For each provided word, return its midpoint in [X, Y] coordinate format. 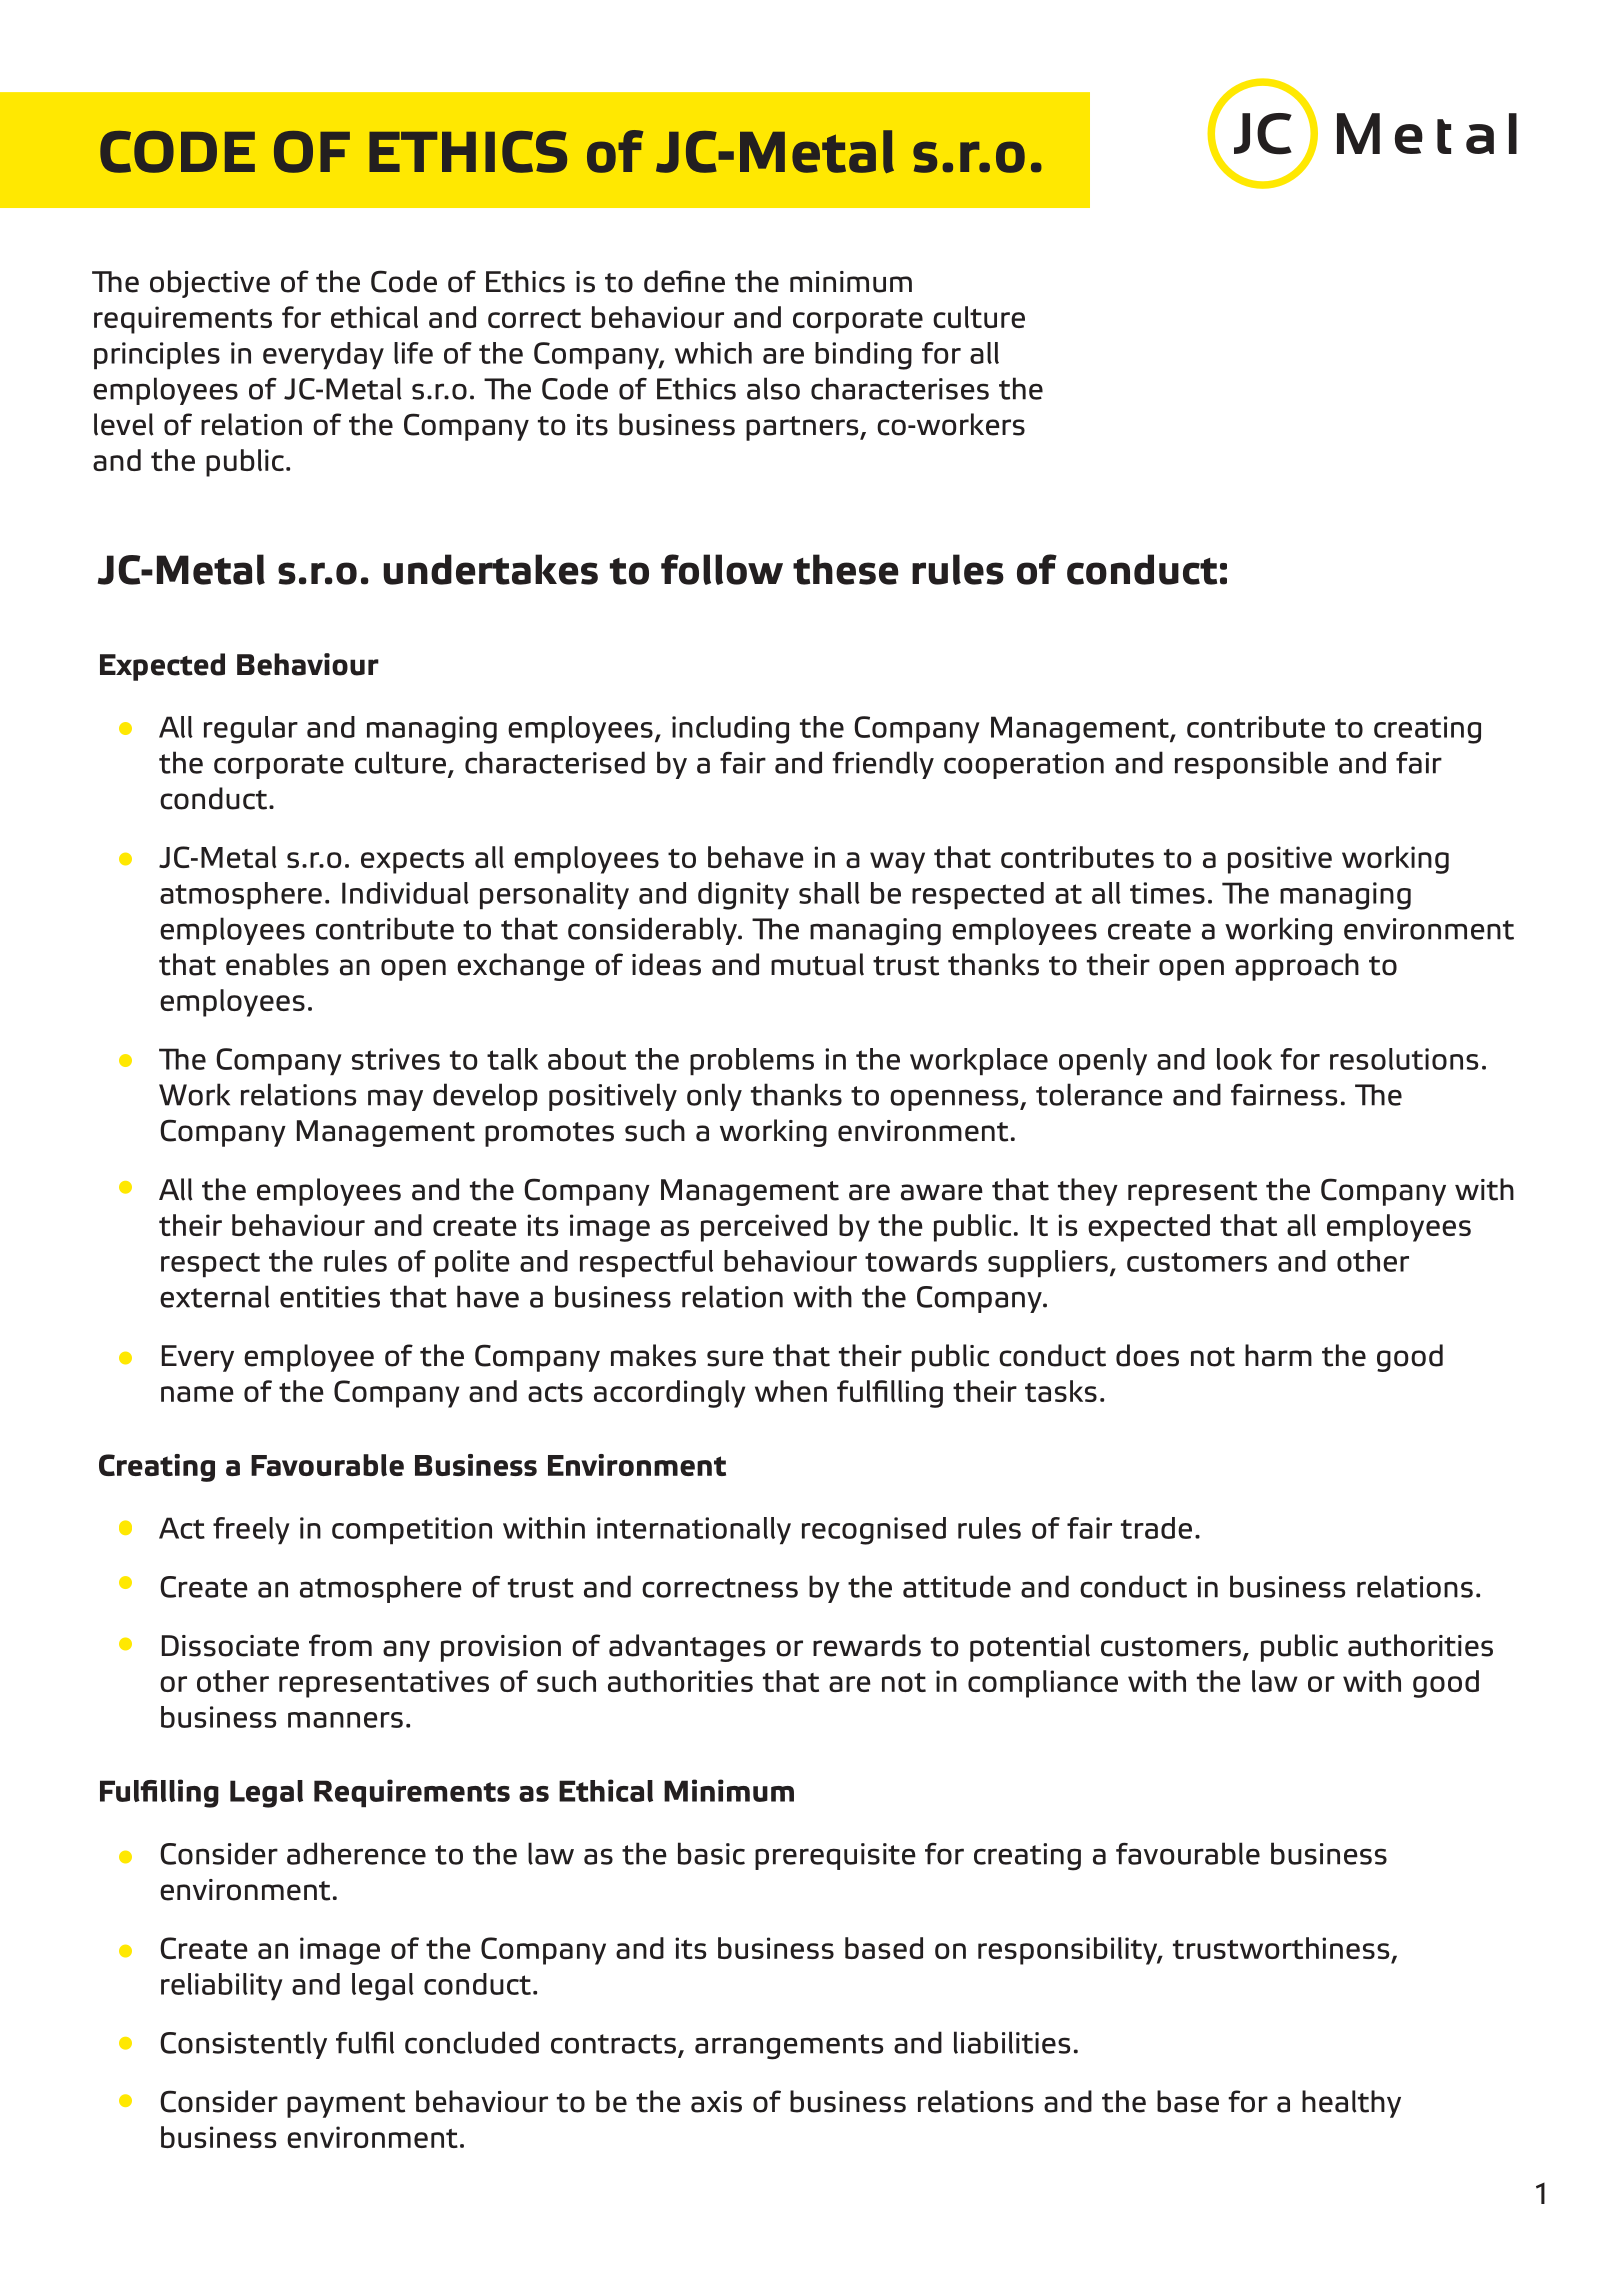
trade [1156, 1528]
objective [210, 284]
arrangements [789, 2047]
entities [330, 1297]
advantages [687, 1648]
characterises [900, 388]
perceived [764, 1228]
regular [251, 730]
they [1088, 1192]
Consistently [243, 2045]
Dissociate [230, 1646]
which [713, 353]
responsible [1251, 765]
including [730, 730]
